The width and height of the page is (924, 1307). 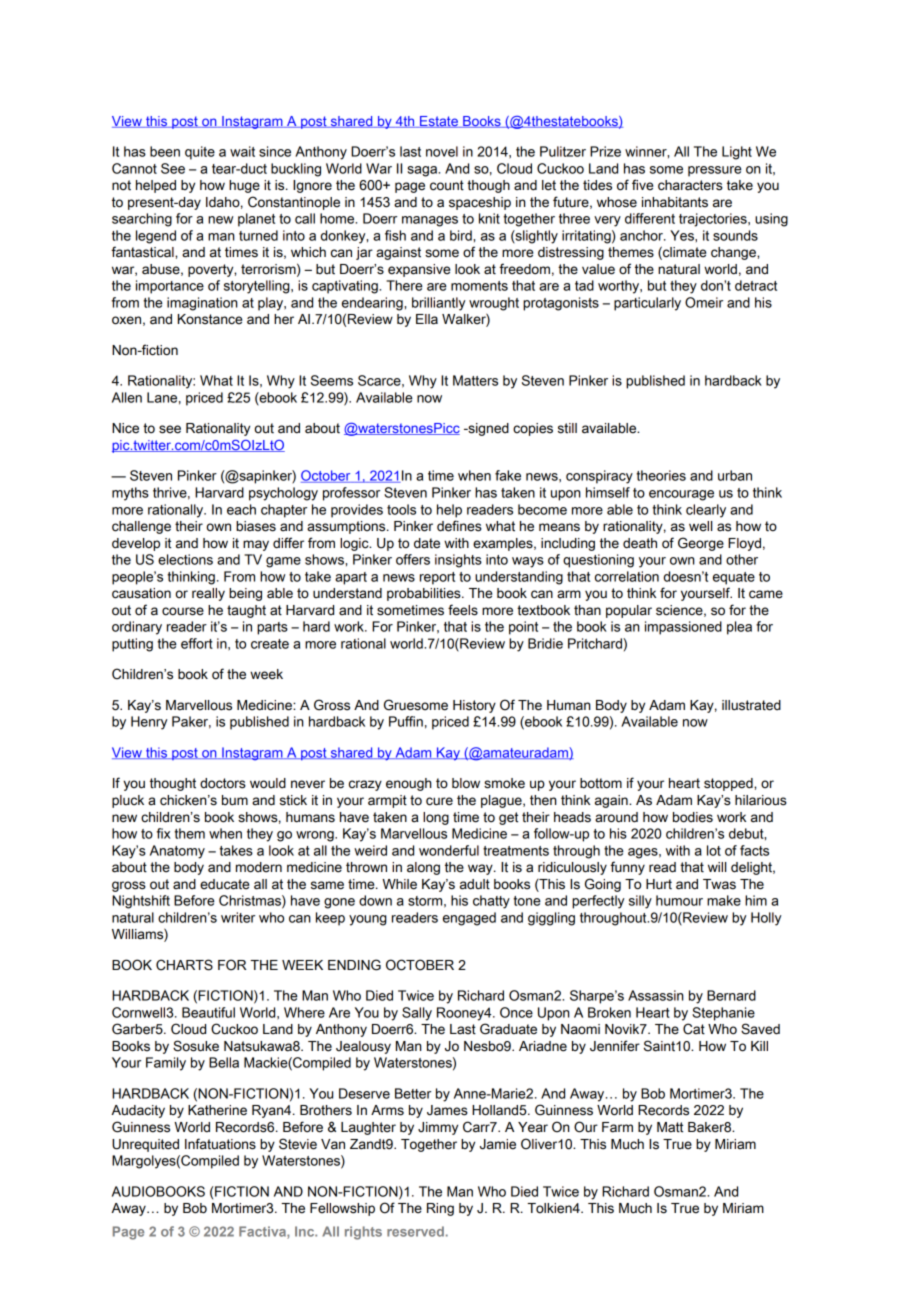 I want to click on count, so click(x=447, y=185).
